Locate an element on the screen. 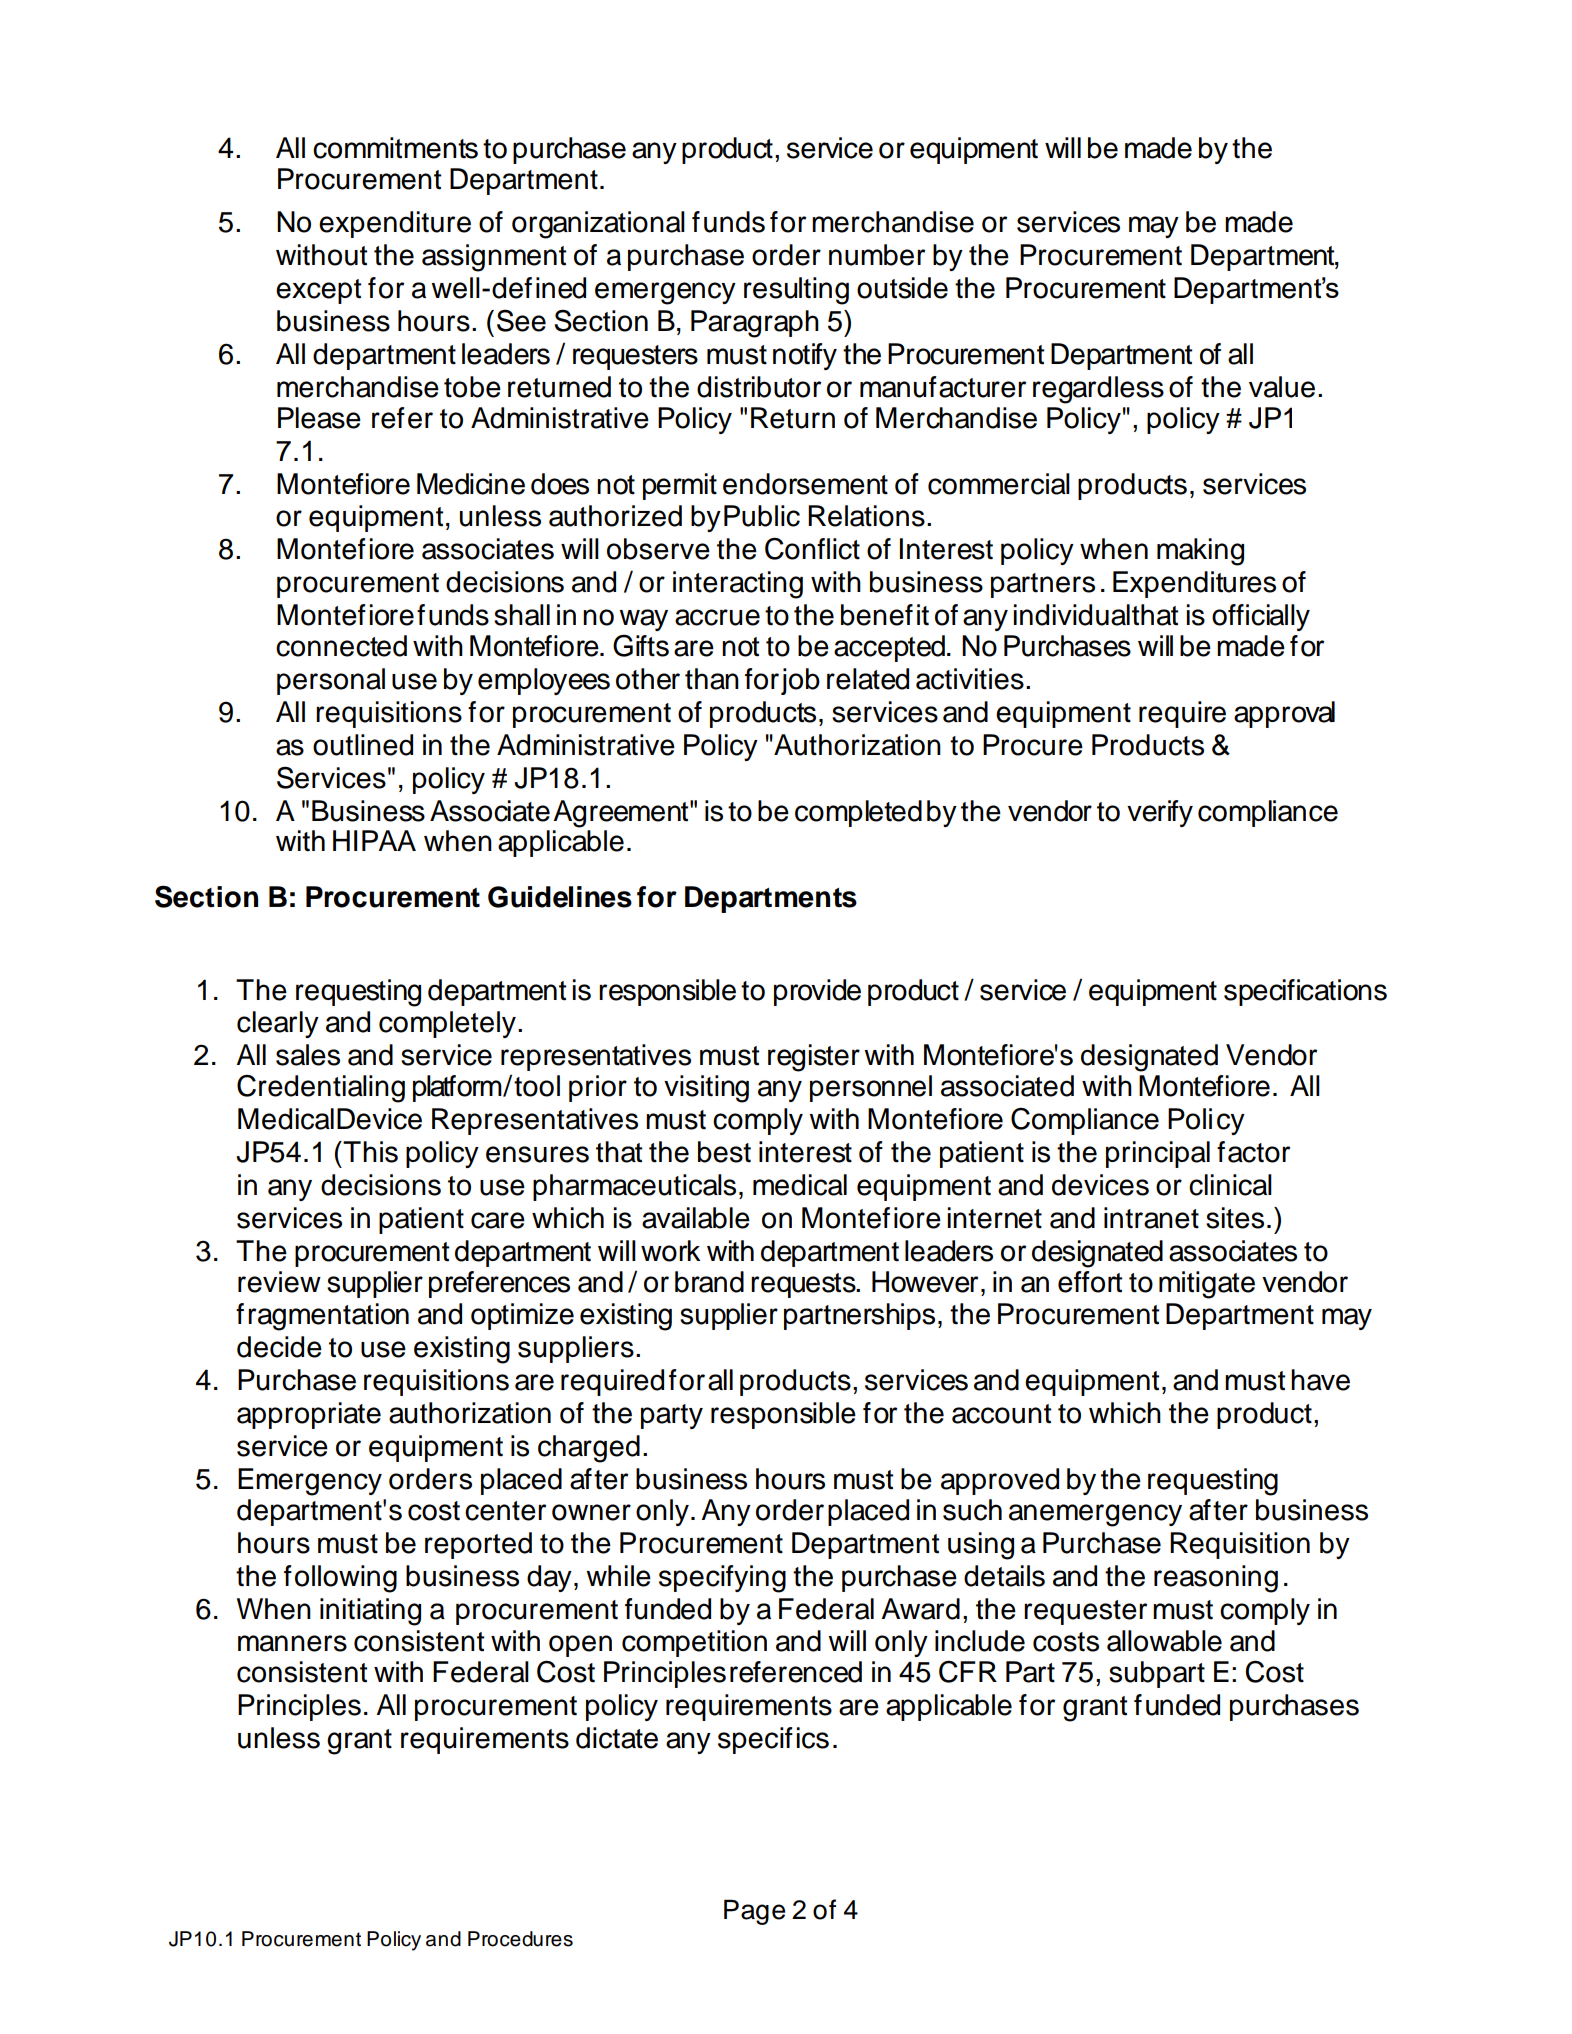  value is located at coordinates (1282, 387).
